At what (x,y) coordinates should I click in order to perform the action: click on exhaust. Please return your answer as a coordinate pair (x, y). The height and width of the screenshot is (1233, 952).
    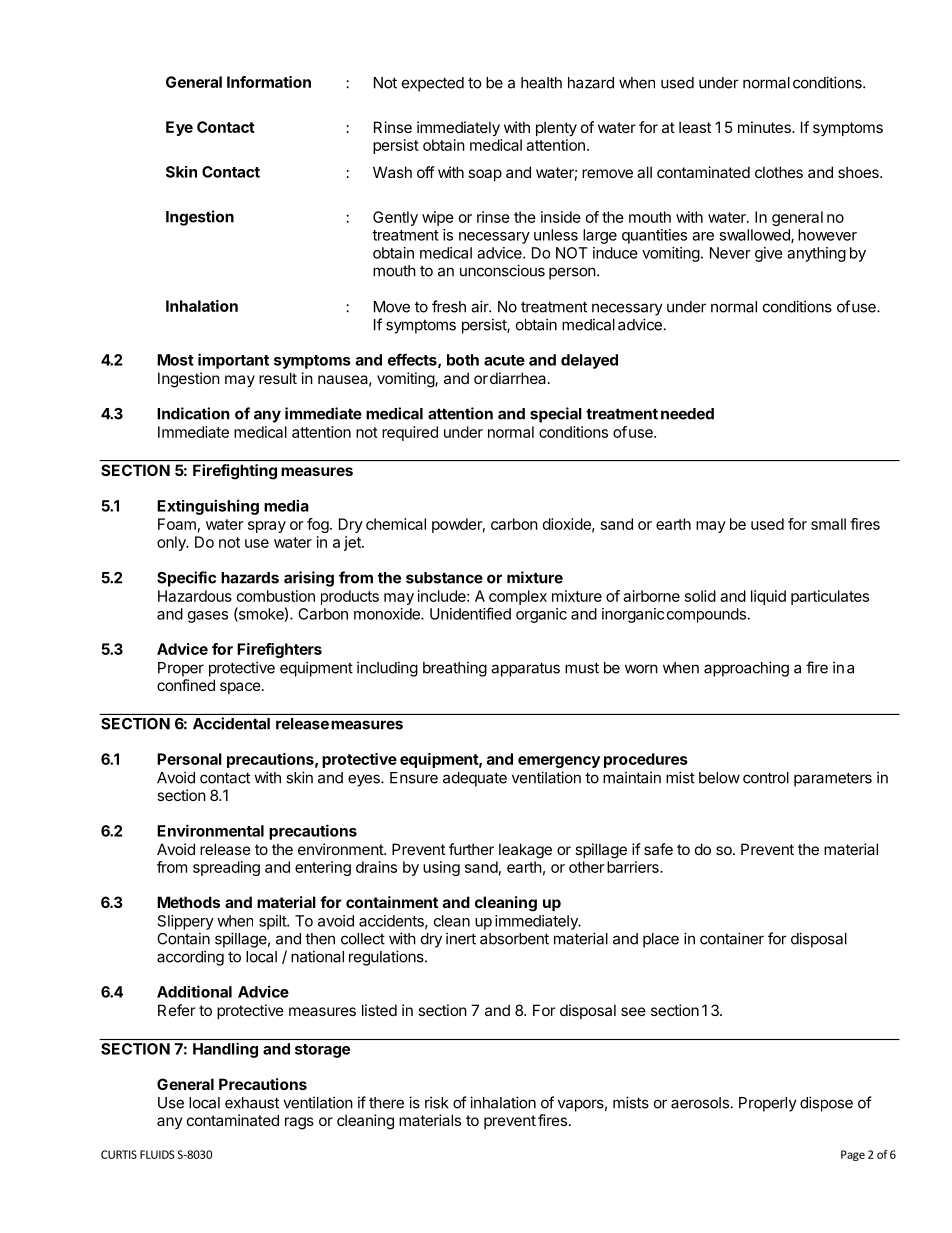
    Looking at the image, I should click on (252, 1103).
